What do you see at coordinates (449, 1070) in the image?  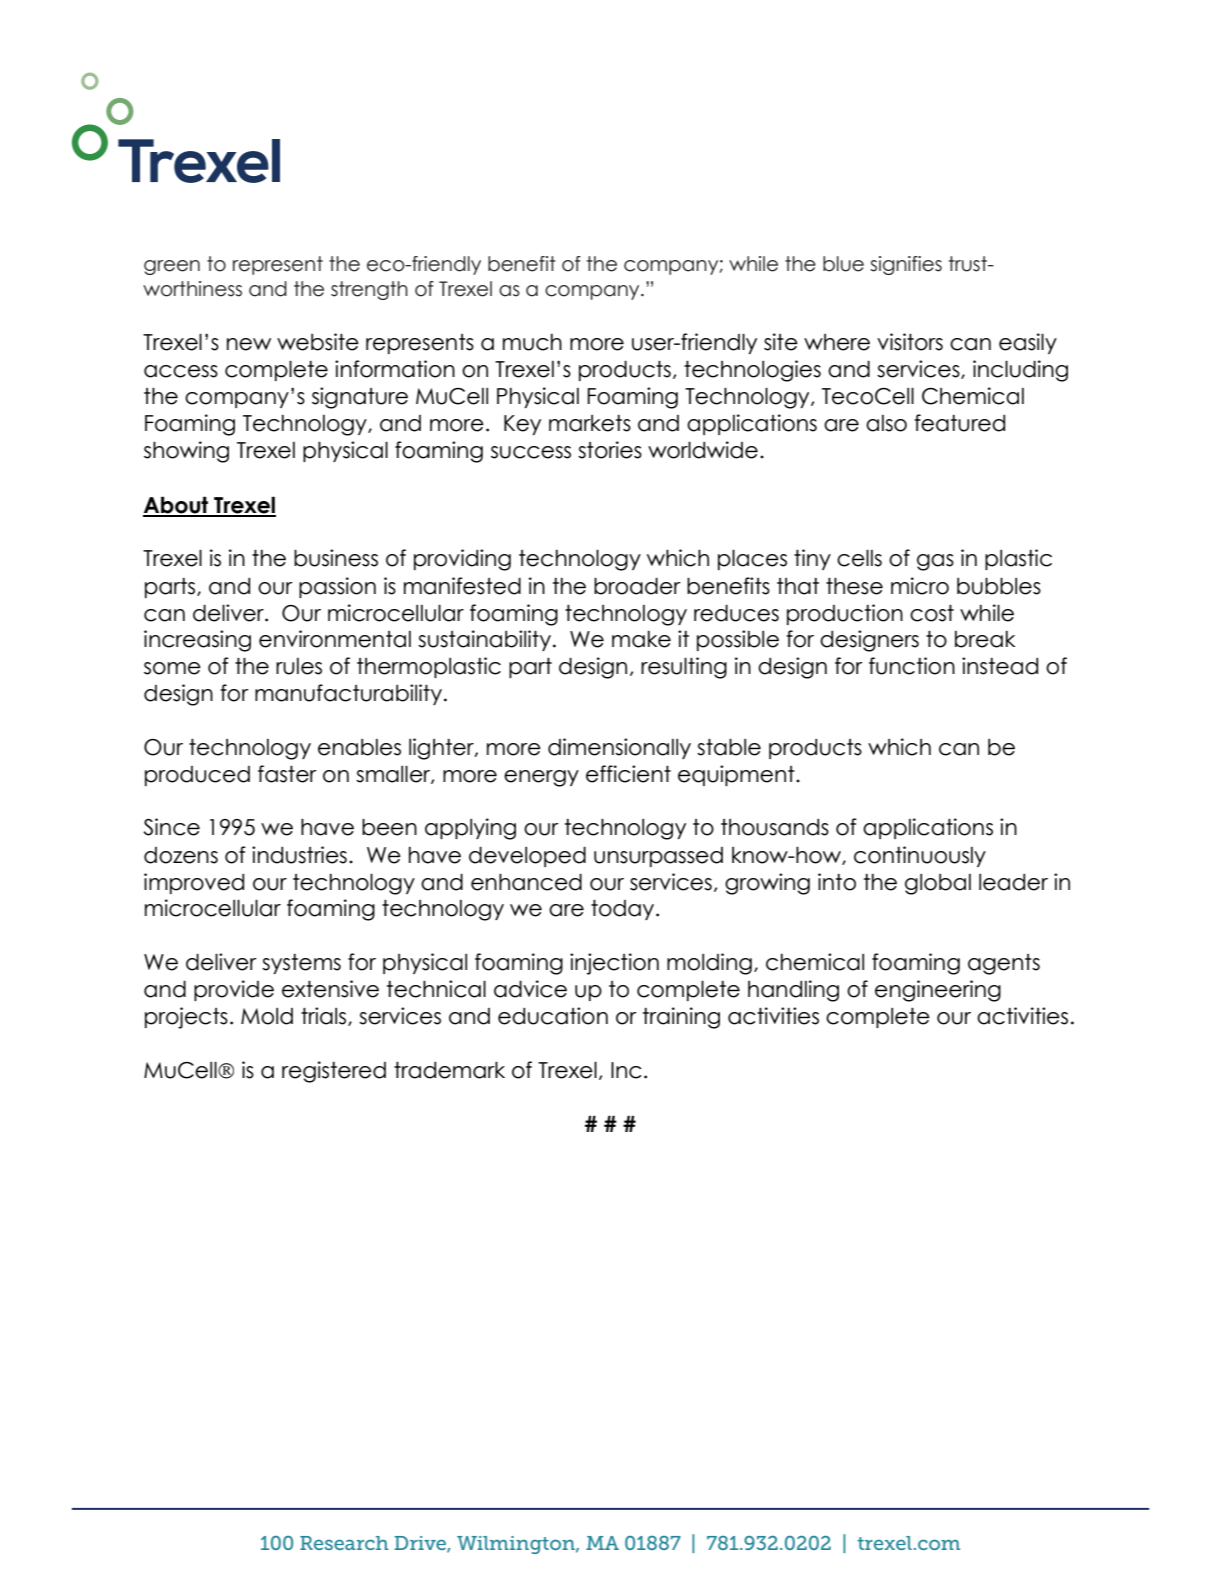 I see `trademark` at bounding box center [449, 1070].
